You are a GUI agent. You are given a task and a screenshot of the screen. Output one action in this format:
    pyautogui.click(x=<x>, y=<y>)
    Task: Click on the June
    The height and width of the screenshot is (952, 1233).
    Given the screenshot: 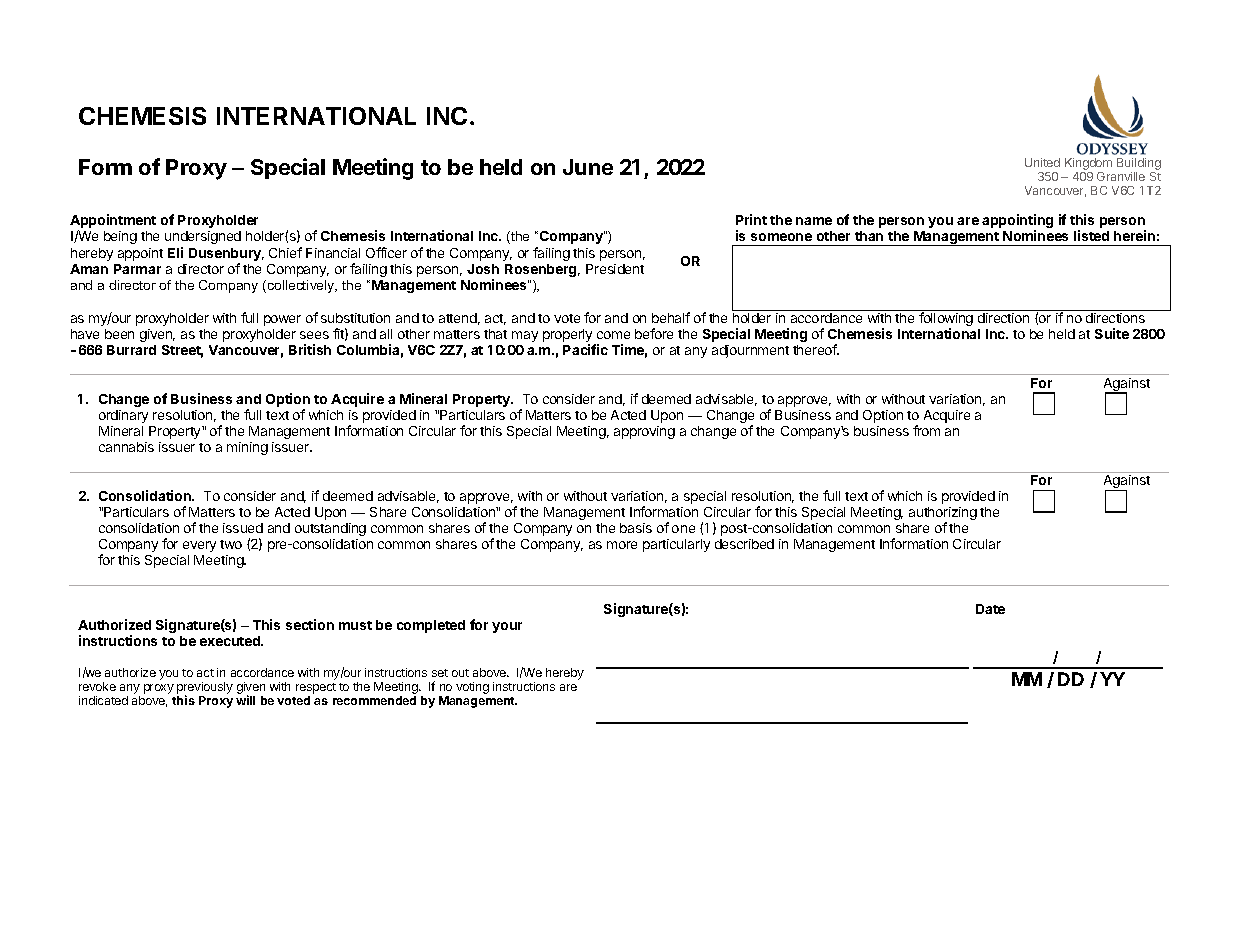 What is the action you would take?
    pyautogui.click(x=588, y=167)
